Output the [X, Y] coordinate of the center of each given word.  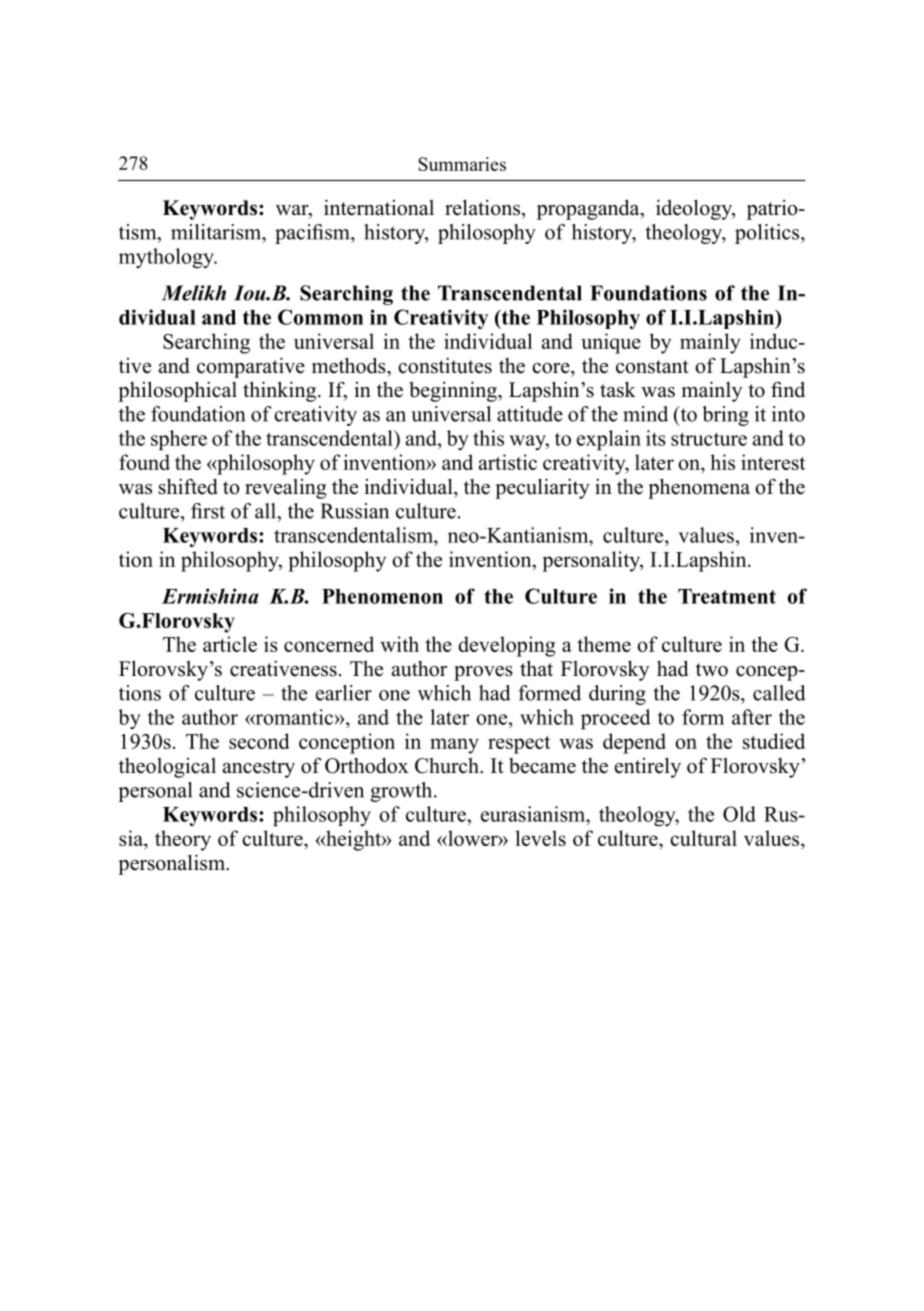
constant [652, 367]
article [230, 644]
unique [611, 343]
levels [540, 838]
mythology [167, 258]
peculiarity [542, 488]
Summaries [462, 164]
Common [320, 317]
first [208, 511]
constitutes [445, 365]
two [712, 670]
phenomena [699, 488]
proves [483, 673]
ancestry [259, 769]
